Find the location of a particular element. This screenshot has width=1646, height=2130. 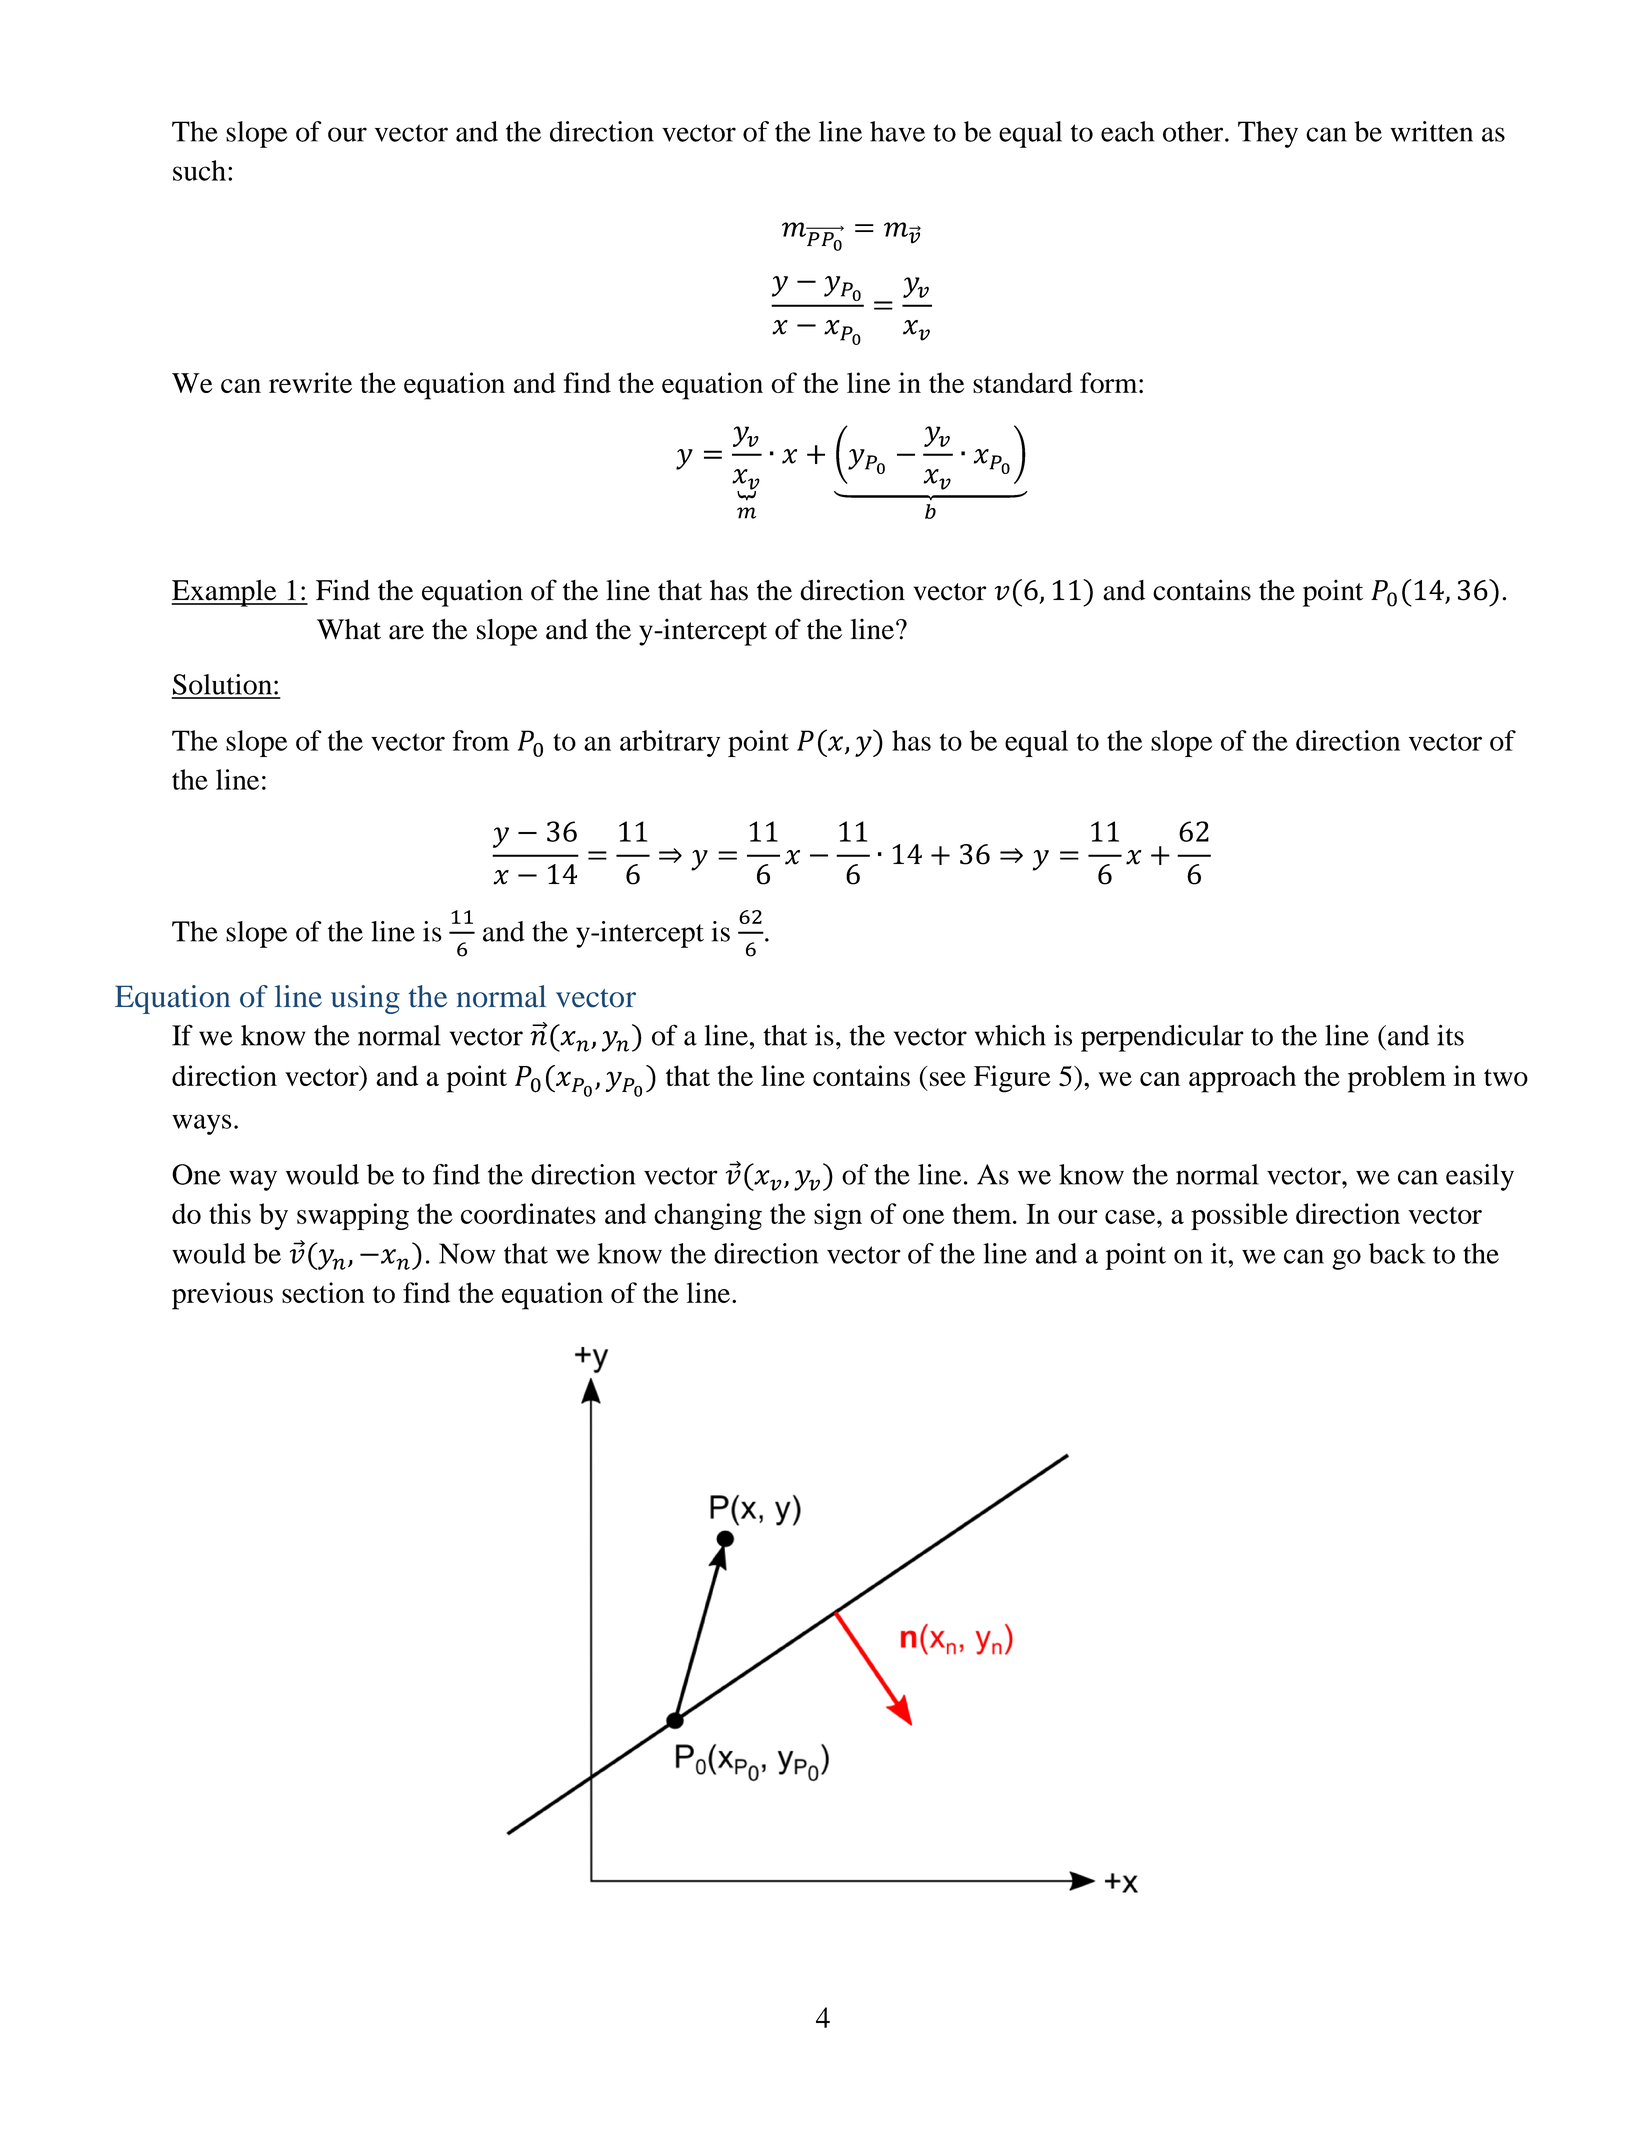

have is located at coordinates (897, 131).
